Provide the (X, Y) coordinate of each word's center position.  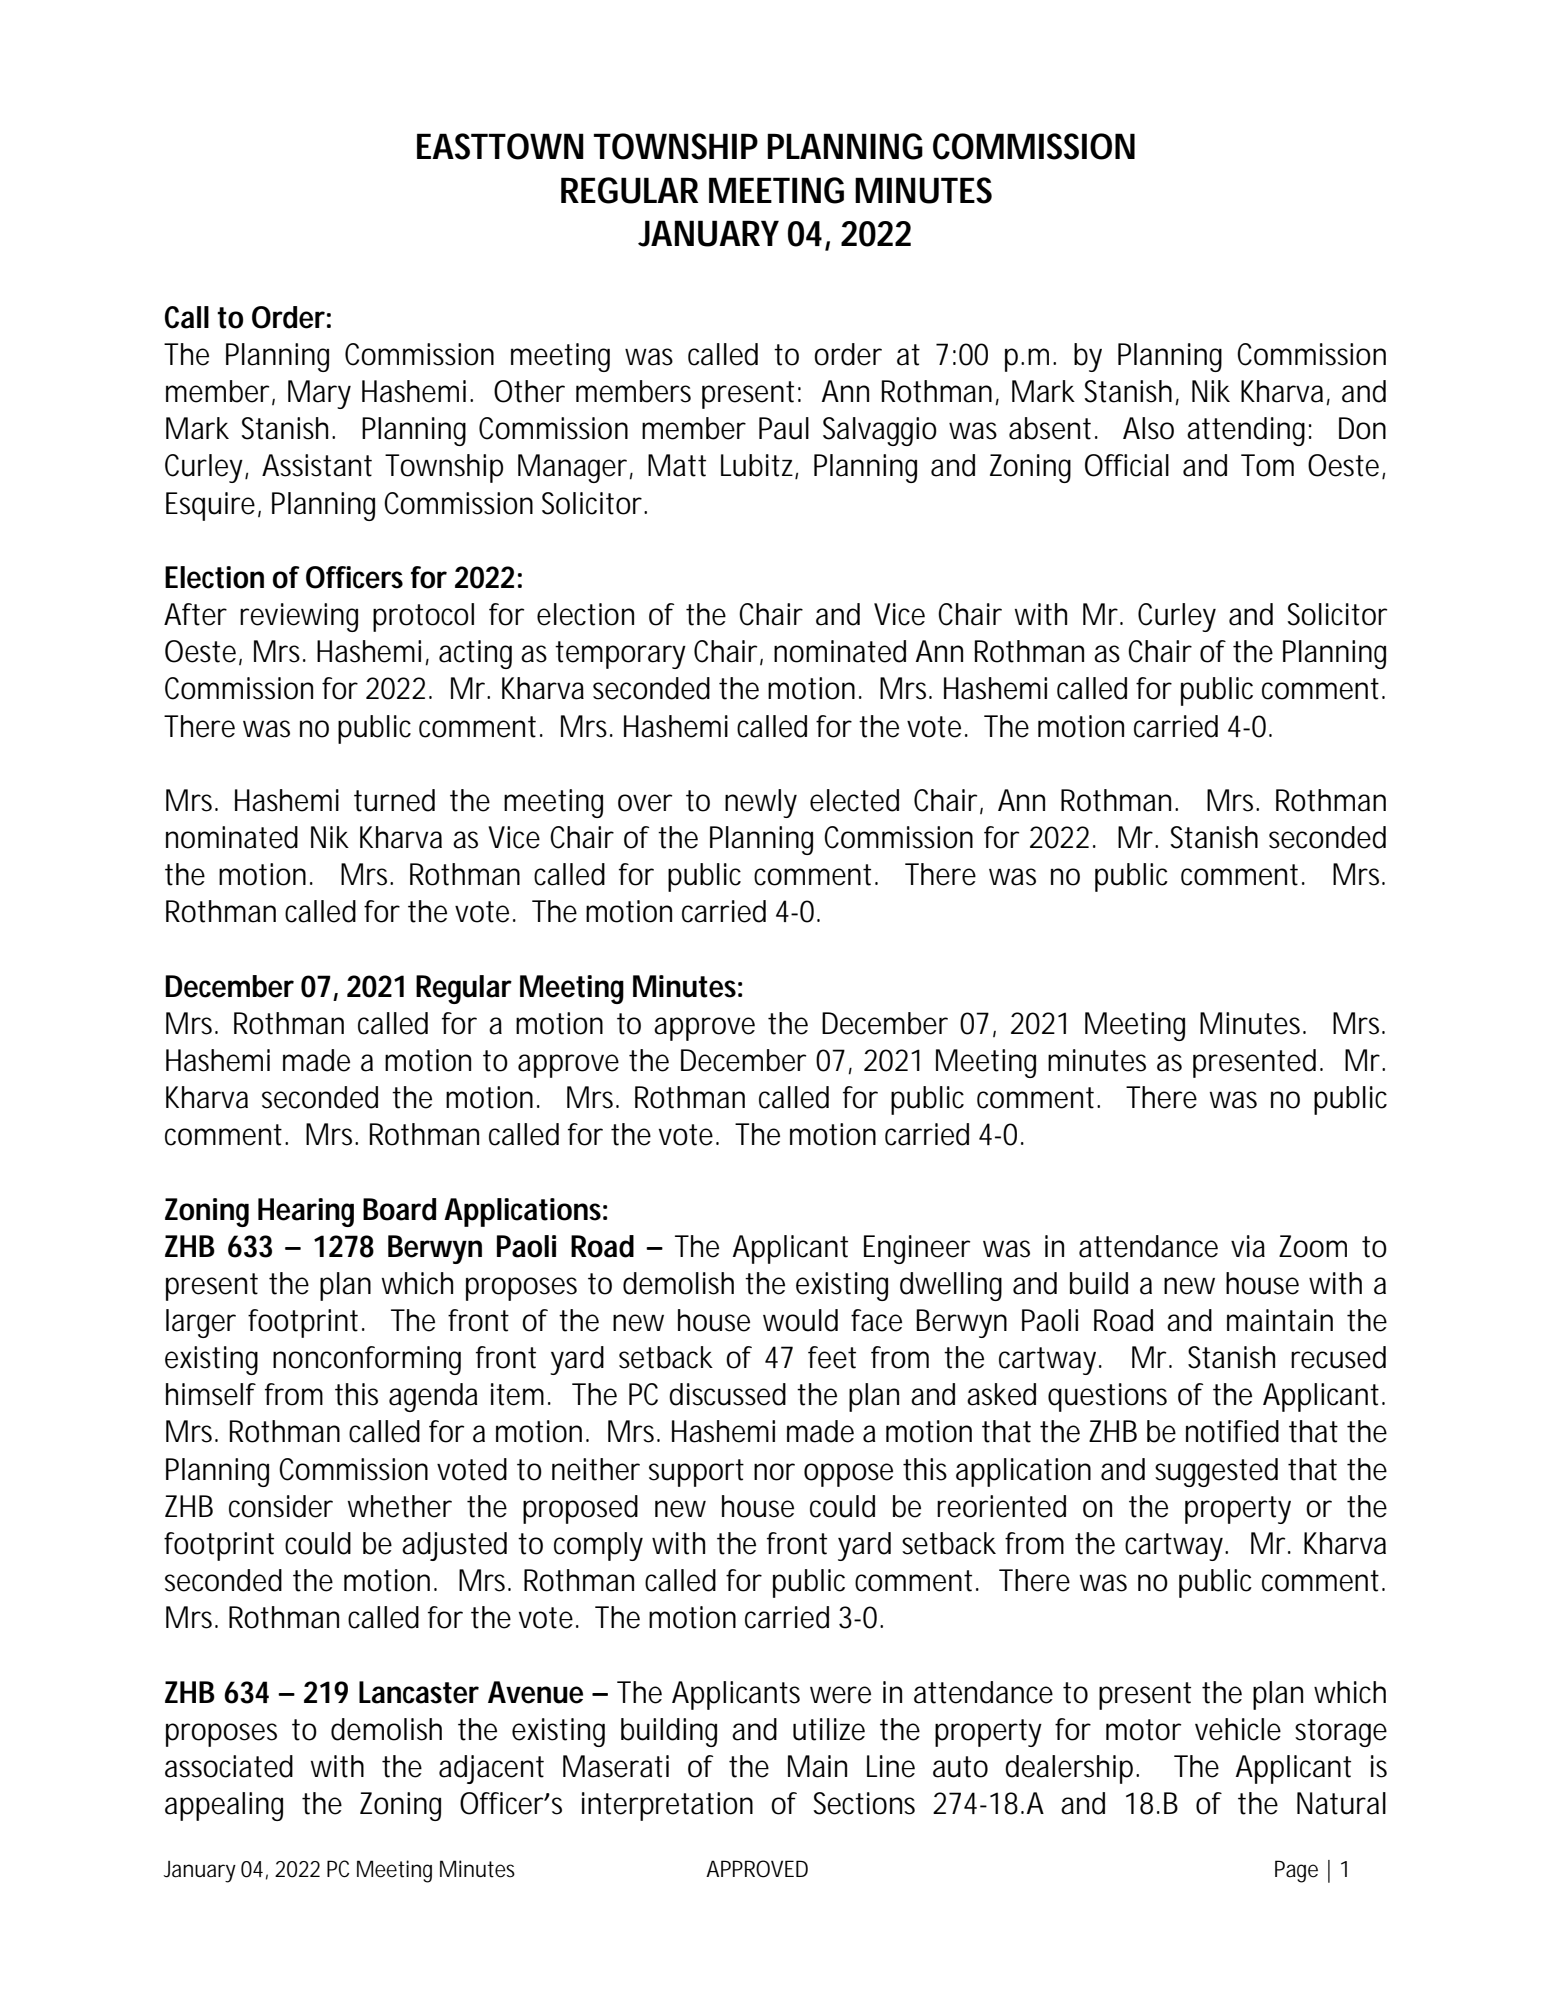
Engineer (917, 1249)
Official (1127, 465)
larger (201, 1323)
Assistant (317, 465)
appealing (224, 1806)
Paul (784, 428)
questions (1107, 1397)
